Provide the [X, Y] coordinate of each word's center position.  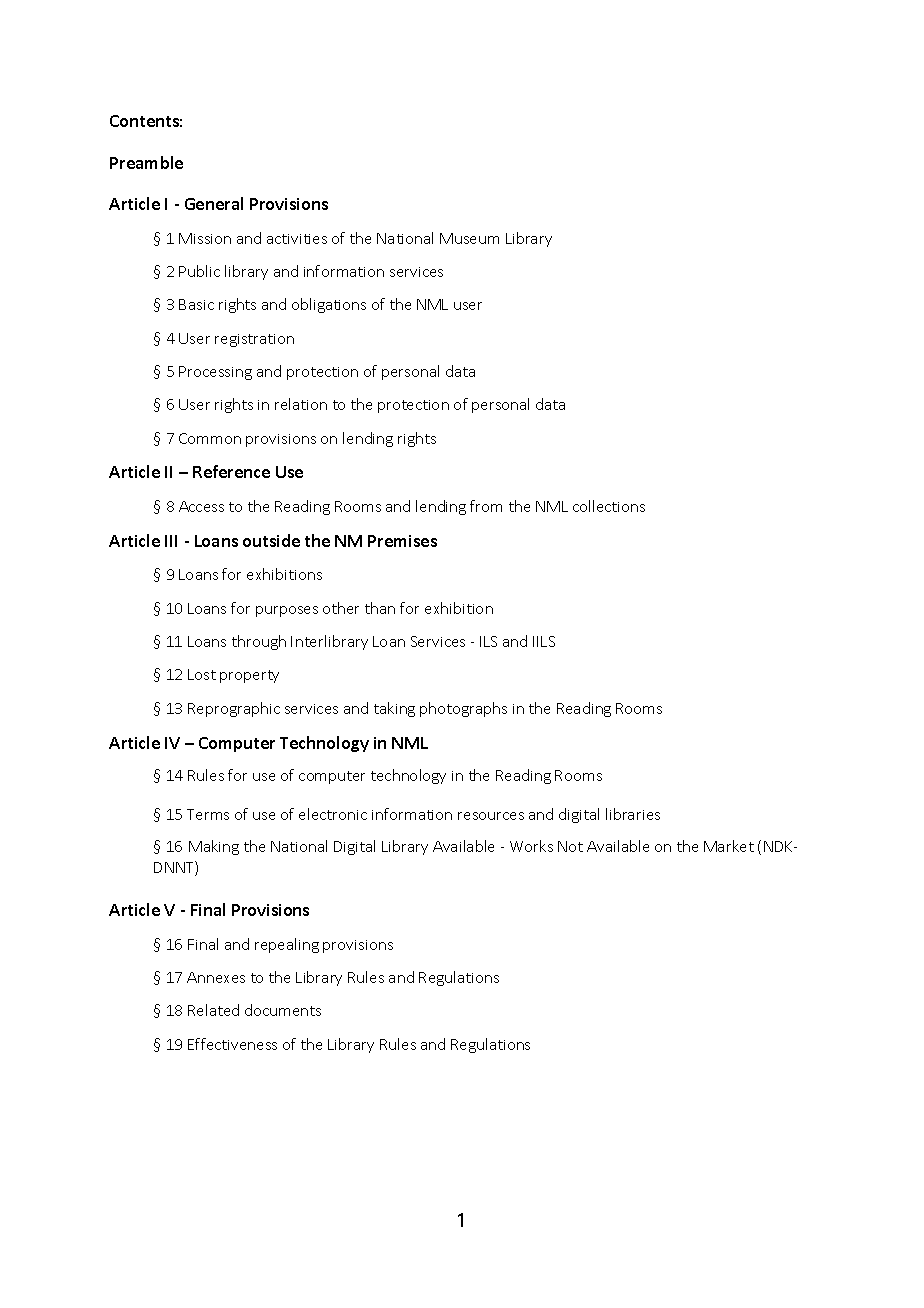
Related [213, 1010]
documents [283, 1010]
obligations [329, 305]
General [214, 203]
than [380, 608]
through [259, 642]
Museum [469, 238]
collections [609, 506]
